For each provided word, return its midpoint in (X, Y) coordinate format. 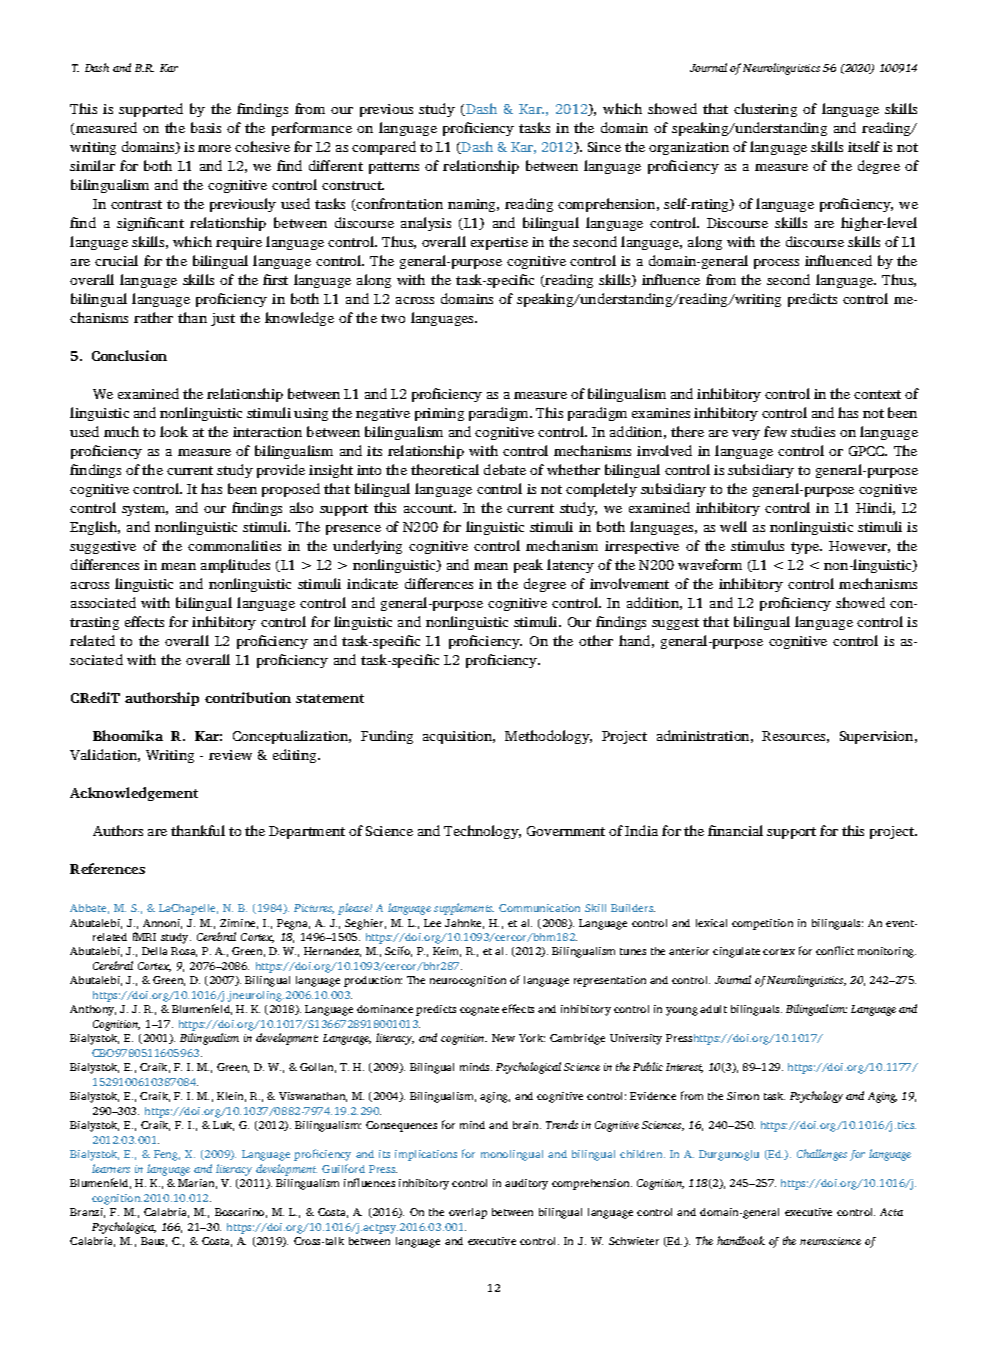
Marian (197, 1184)
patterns (394, 168)
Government (566, 831)
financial (735, 830)
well (733, 526)
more (214, 148)
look (174, 431)
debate (505, 469)
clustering (765, 110)
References (107, 868)
